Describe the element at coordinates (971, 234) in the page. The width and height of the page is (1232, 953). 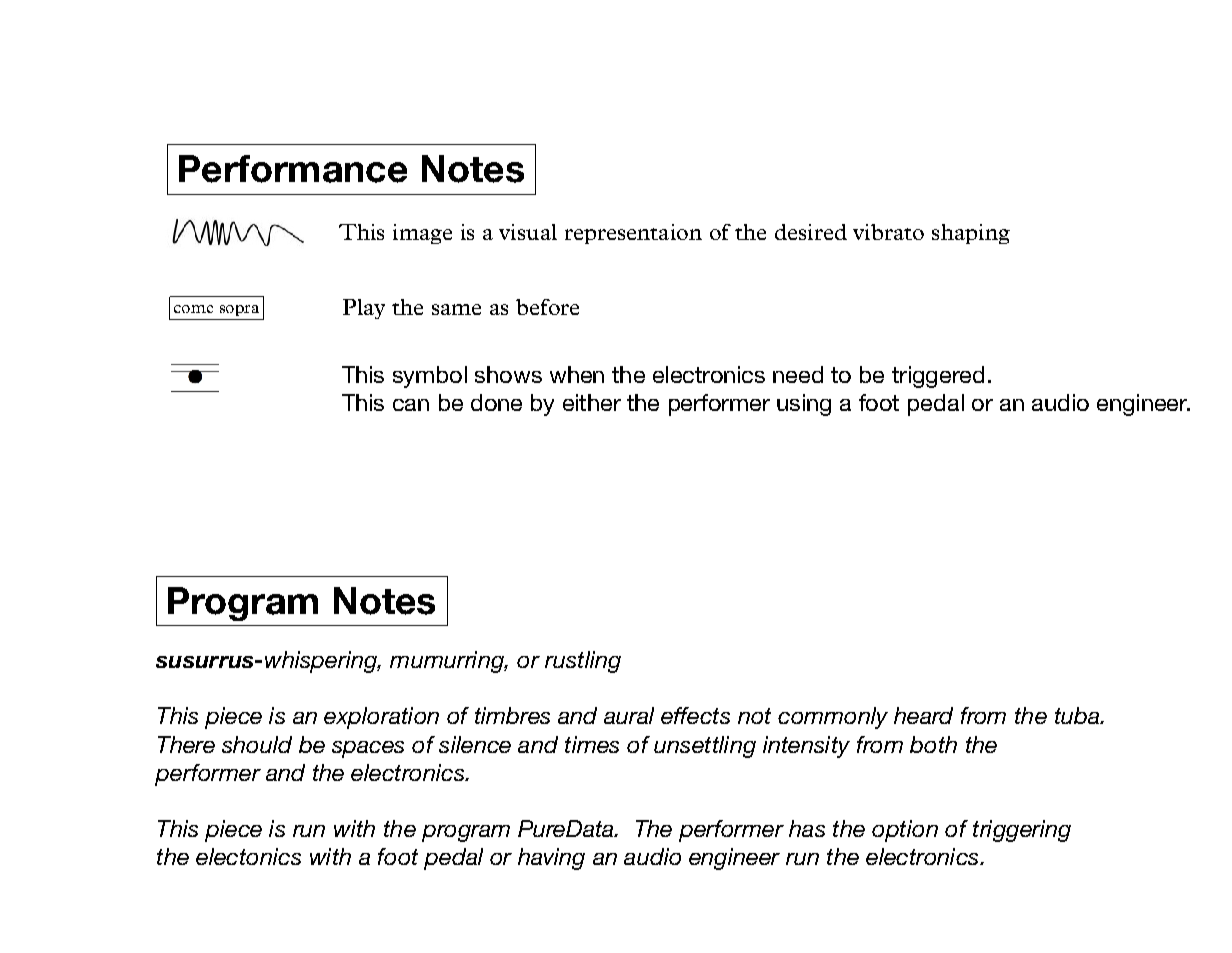
I see `shaping` at that location.
